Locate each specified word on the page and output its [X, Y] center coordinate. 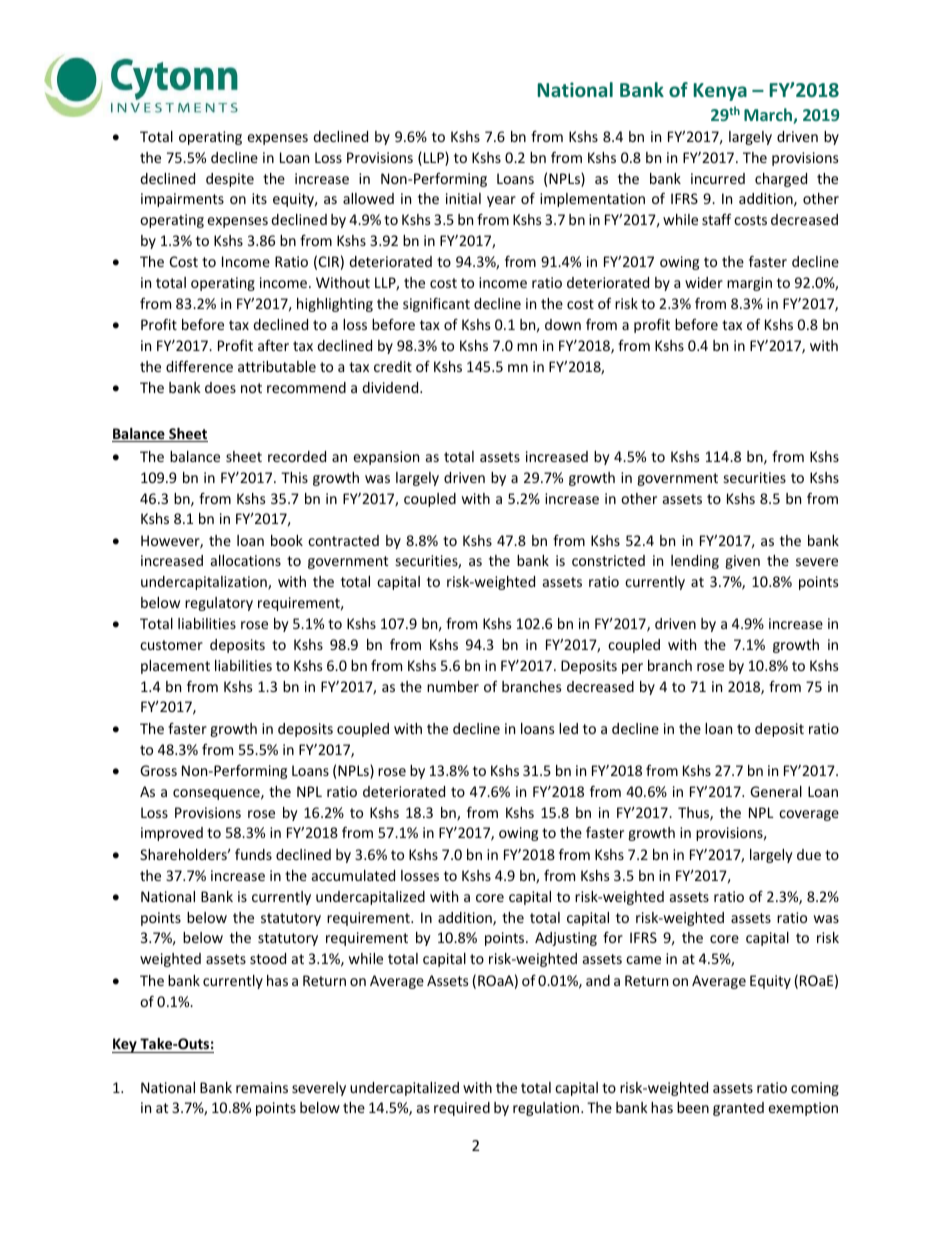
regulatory [219, 604]
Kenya [720, 92]
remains [262, 1087]
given [742, 562]
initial [463, 198]
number [453, 686]
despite [230, 180]
